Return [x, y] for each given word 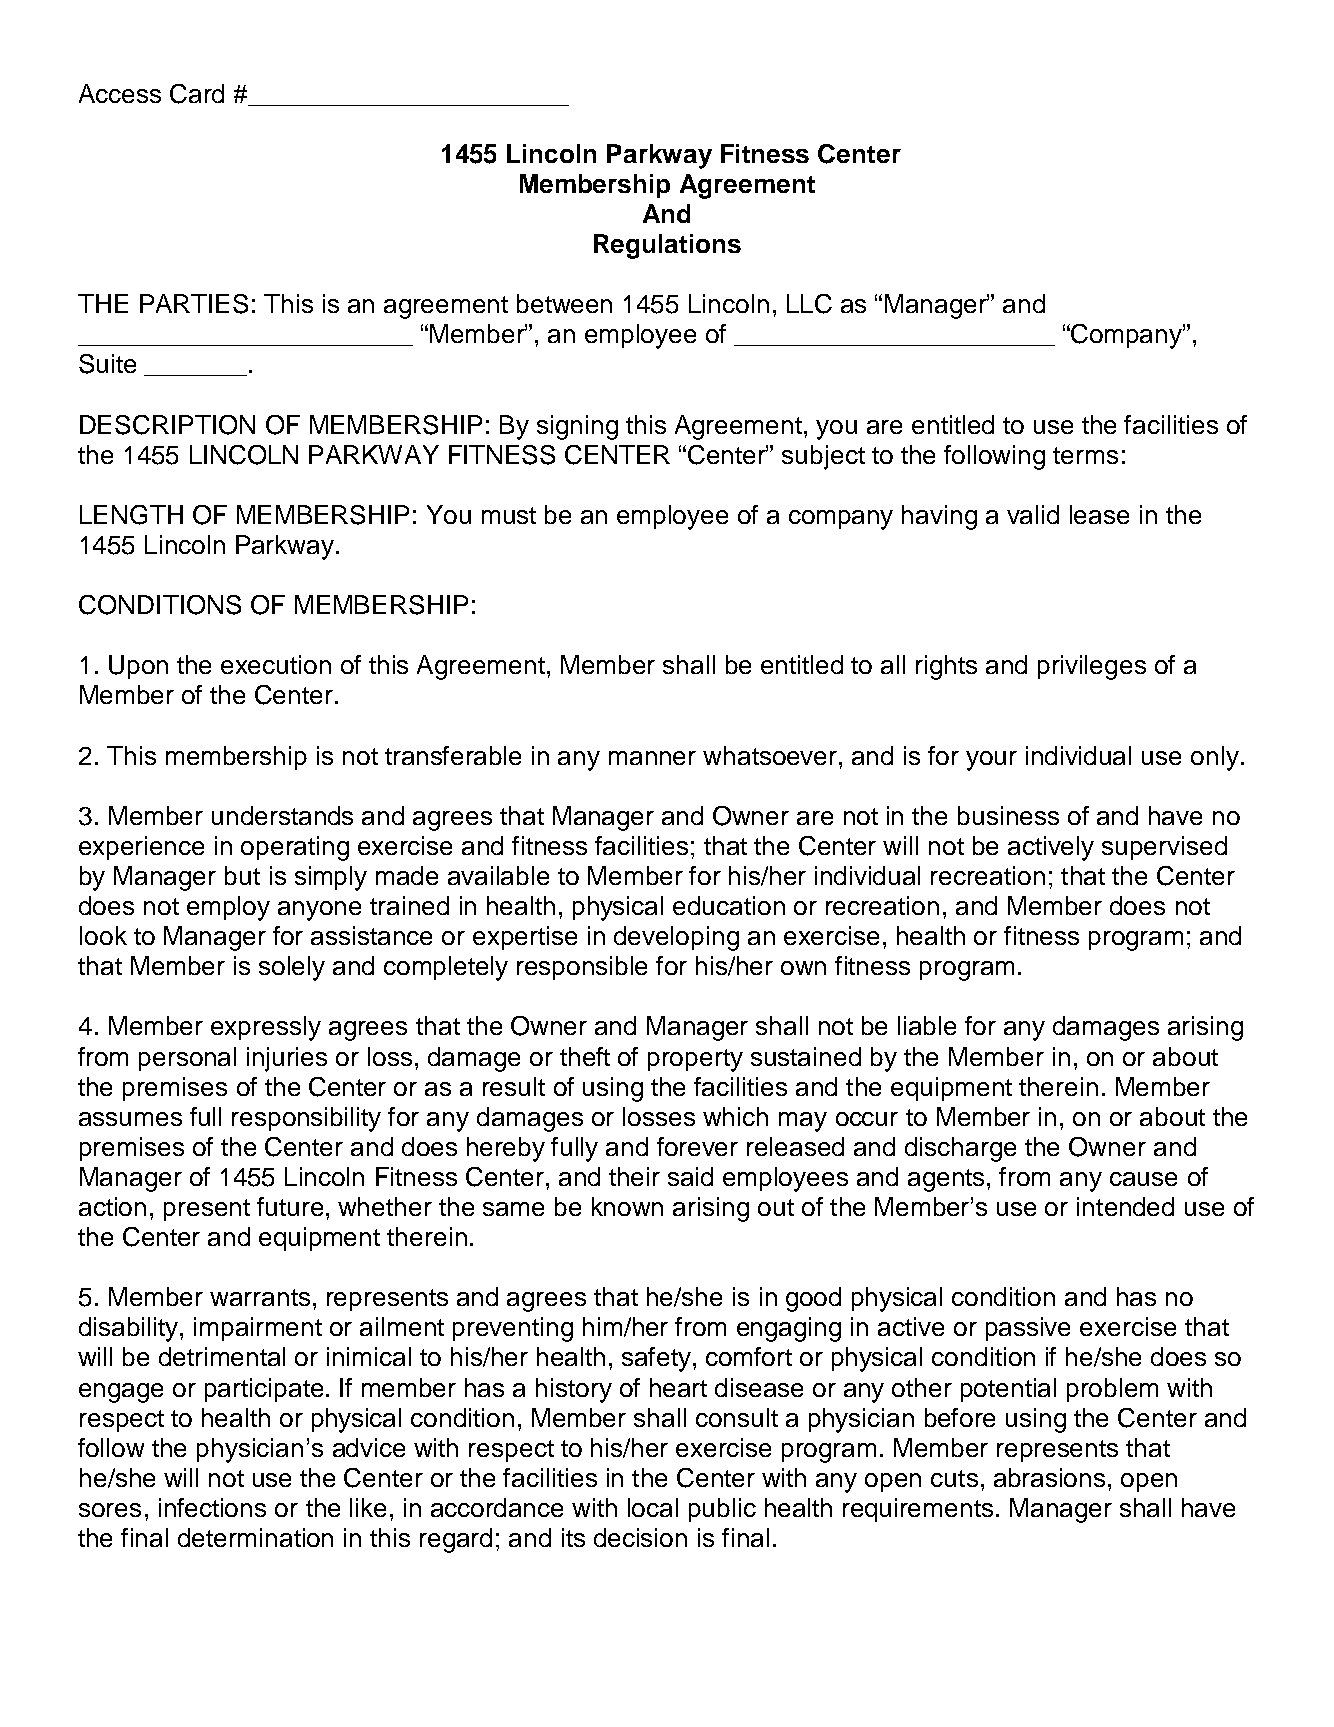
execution [276, 664]
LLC [809, 304]
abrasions [1049, 1477]
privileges [1092, 667]
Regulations [667, 246]
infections [212, 1507]
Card [197, 94]
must [509, 515]
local [653, 1507]
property [695, 1060]
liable [927, 1025]
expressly [266, 1028]
